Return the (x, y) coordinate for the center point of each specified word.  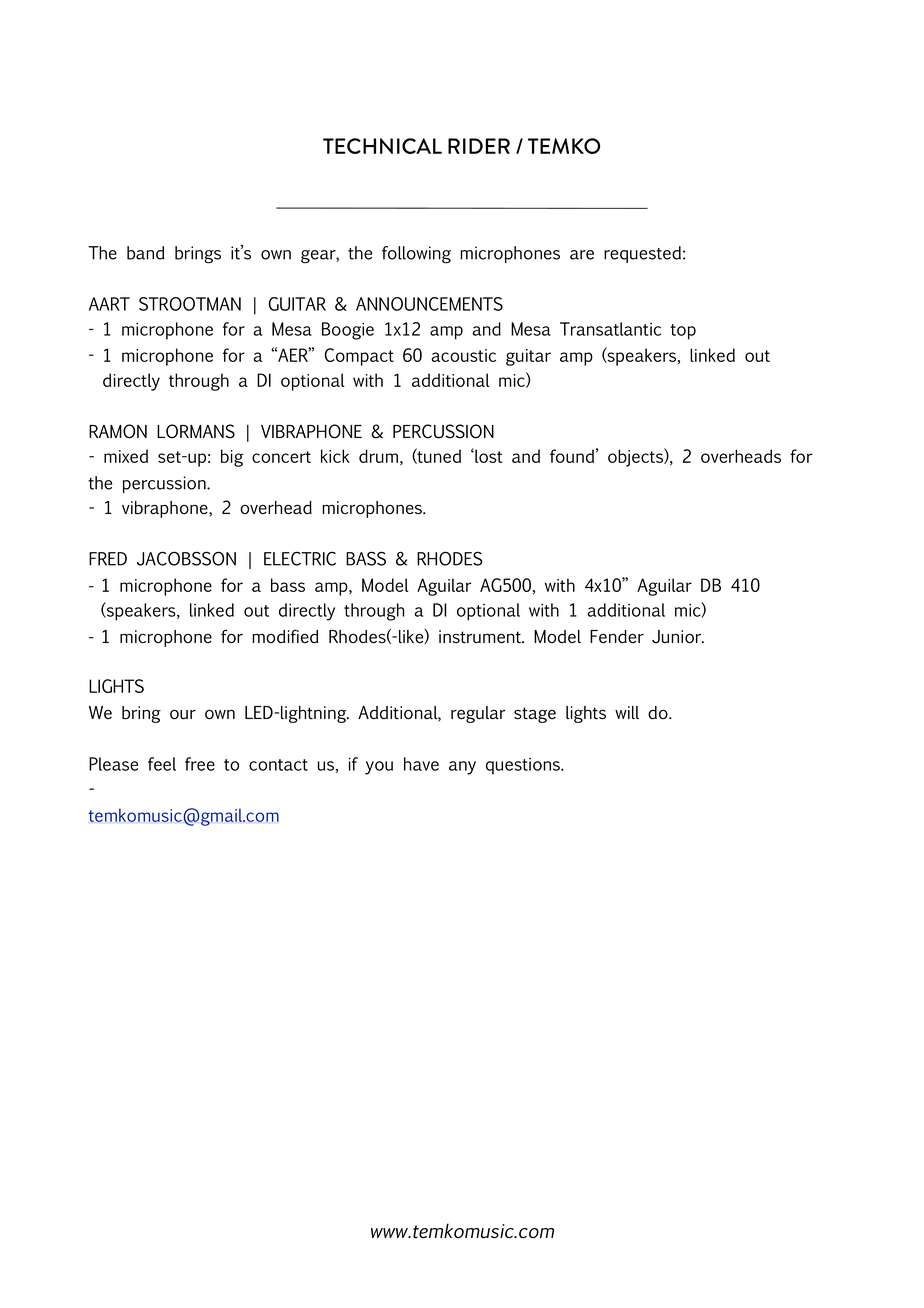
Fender (617, 637)
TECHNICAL (382, 146)
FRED (108, 559)
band (145, 253)
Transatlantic (610, 329)
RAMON (118, 431)
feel (162, 764)
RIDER (479, 146)
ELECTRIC (300, 558)
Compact (359, 357)
